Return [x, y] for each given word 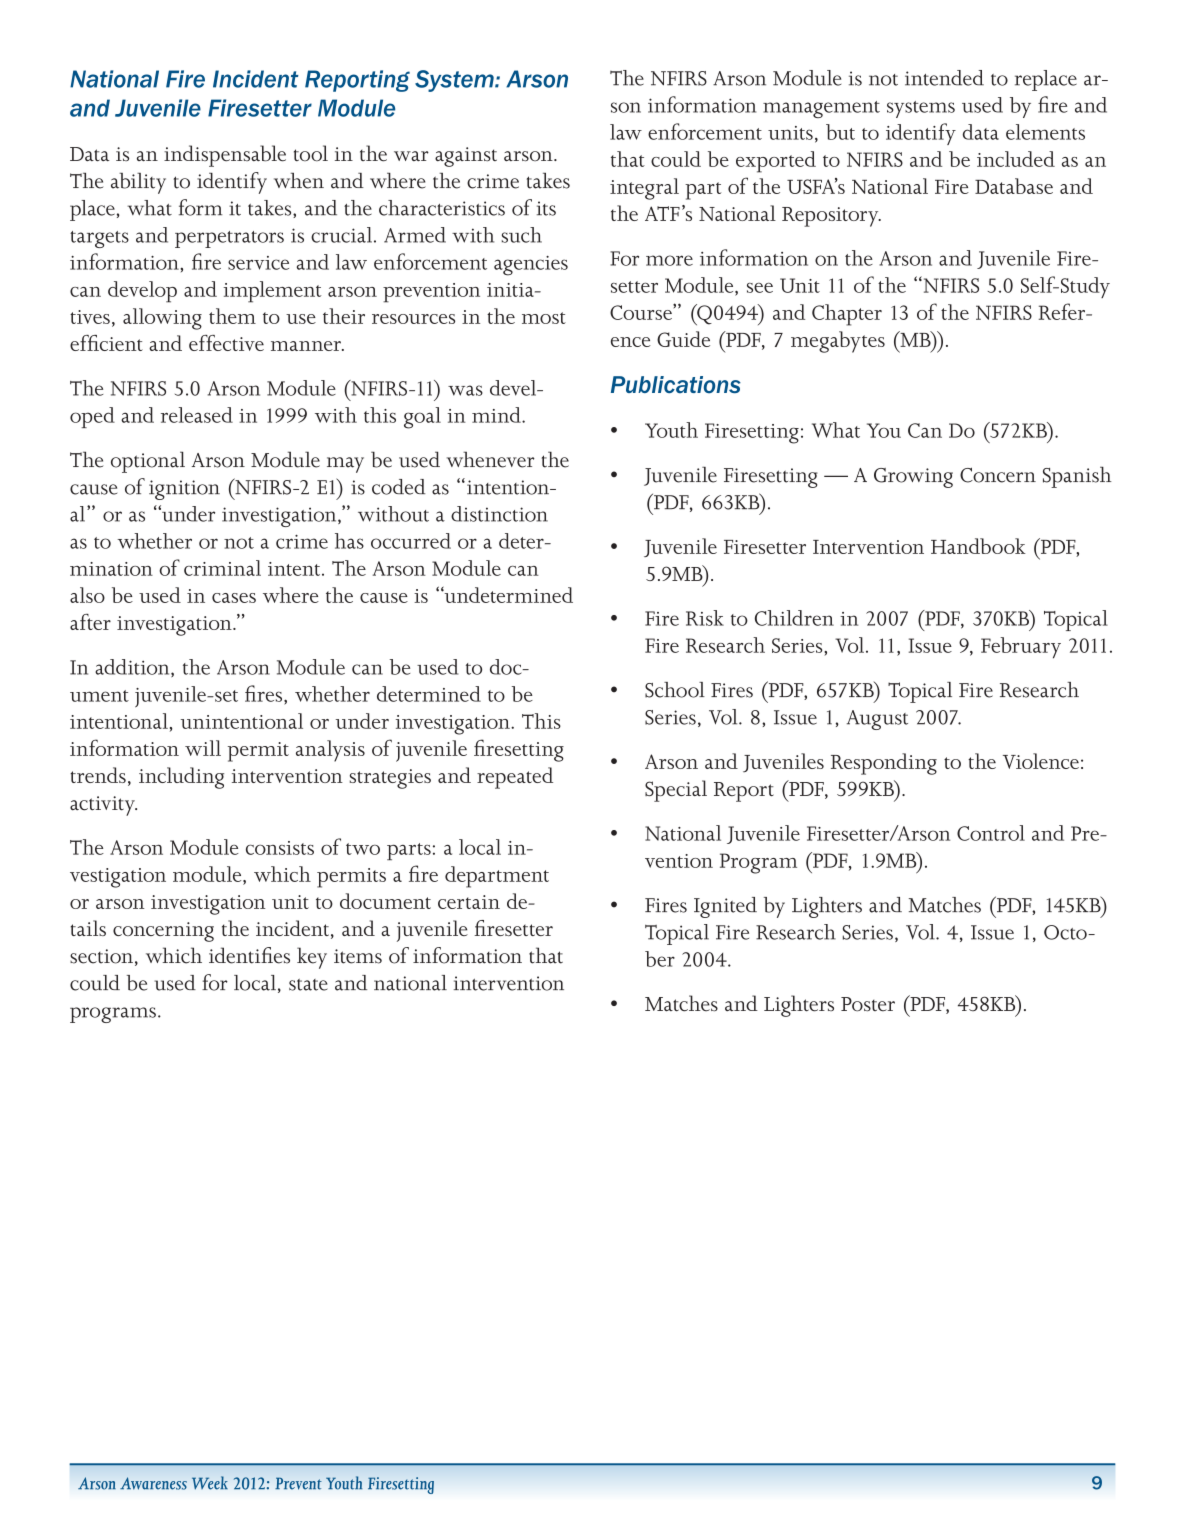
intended [944, 78]
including [181, 778]
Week [210, 1483]
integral [644, 189]
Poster [868, 1004]
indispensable [225, 156]
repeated [515, 778]
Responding [884, 764]
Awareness [153, 1483]
